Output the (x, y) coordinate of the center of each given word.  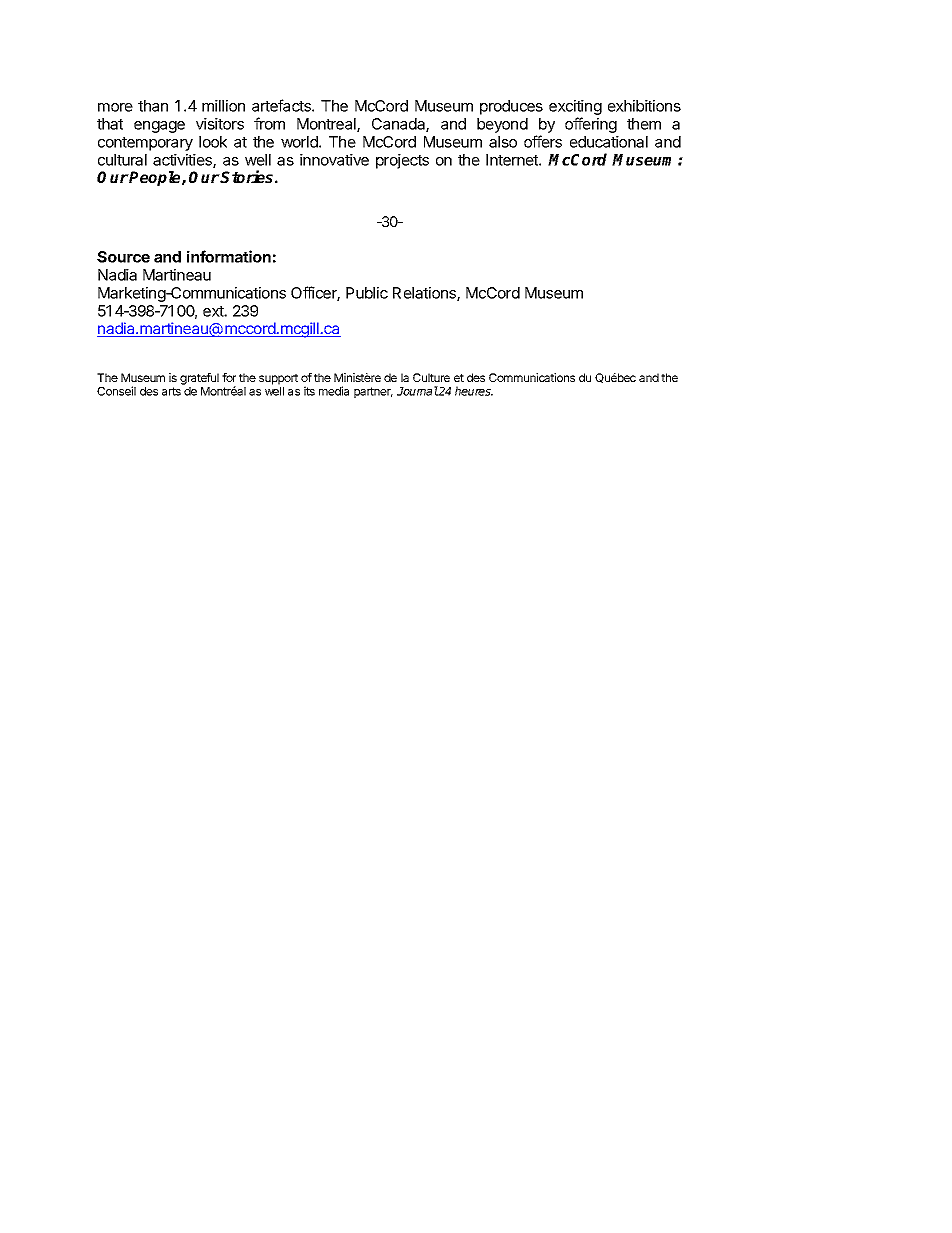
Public (367, 293)
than (153, 106)
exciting (575, 109)
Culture (431, 377)
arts (171, 391)
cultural (122, 160)
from (269, 123)
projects (402, 161)
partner (373, 392)
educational (609, 142)
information (229, 256)
